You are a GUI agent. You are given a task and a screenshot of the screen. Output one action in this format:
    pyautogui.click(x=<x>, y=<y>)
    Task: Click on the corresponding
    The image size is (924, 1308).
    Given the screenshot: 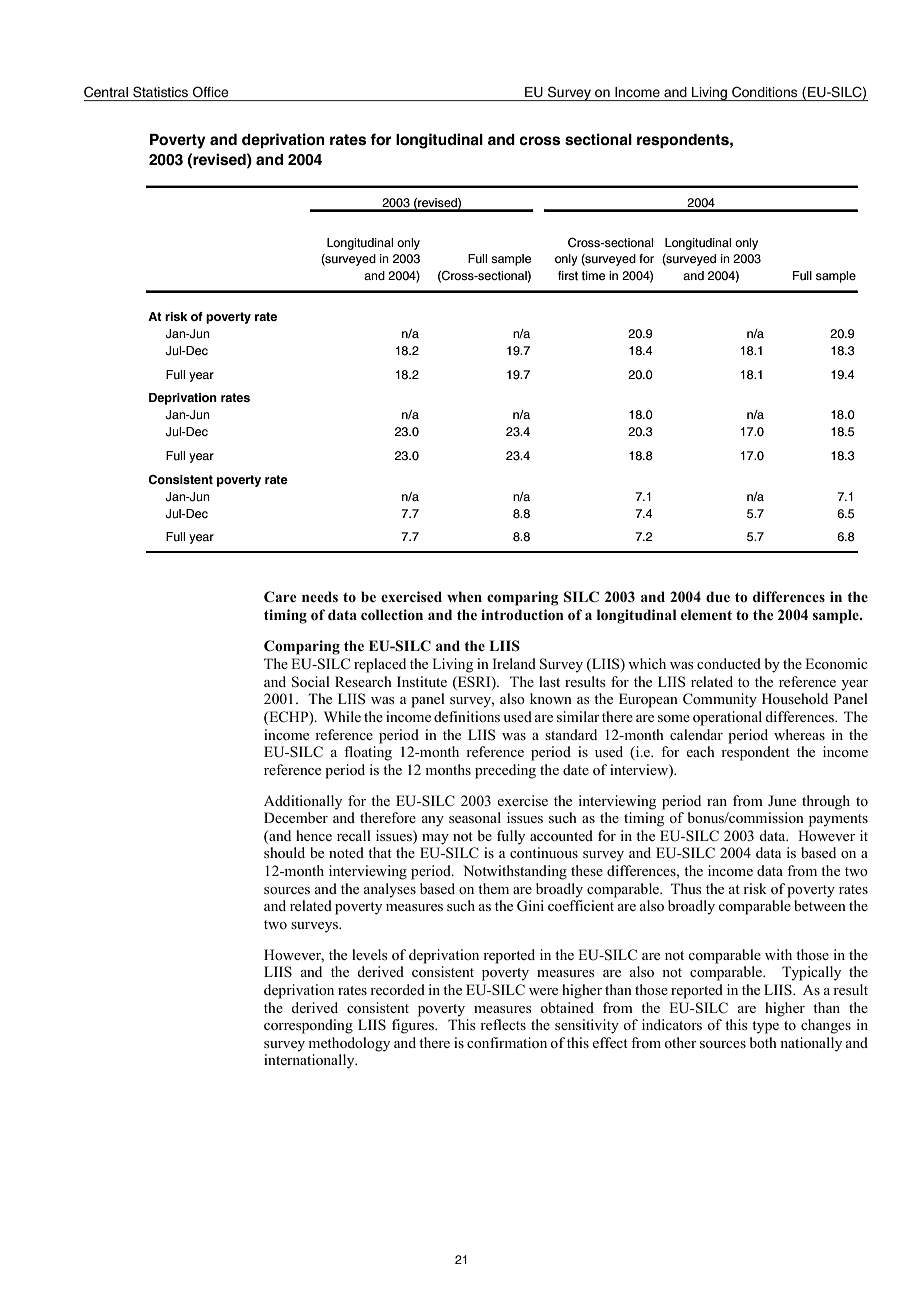 What is the action you would take?
    pyautogui.click(x=308, y=1026)
